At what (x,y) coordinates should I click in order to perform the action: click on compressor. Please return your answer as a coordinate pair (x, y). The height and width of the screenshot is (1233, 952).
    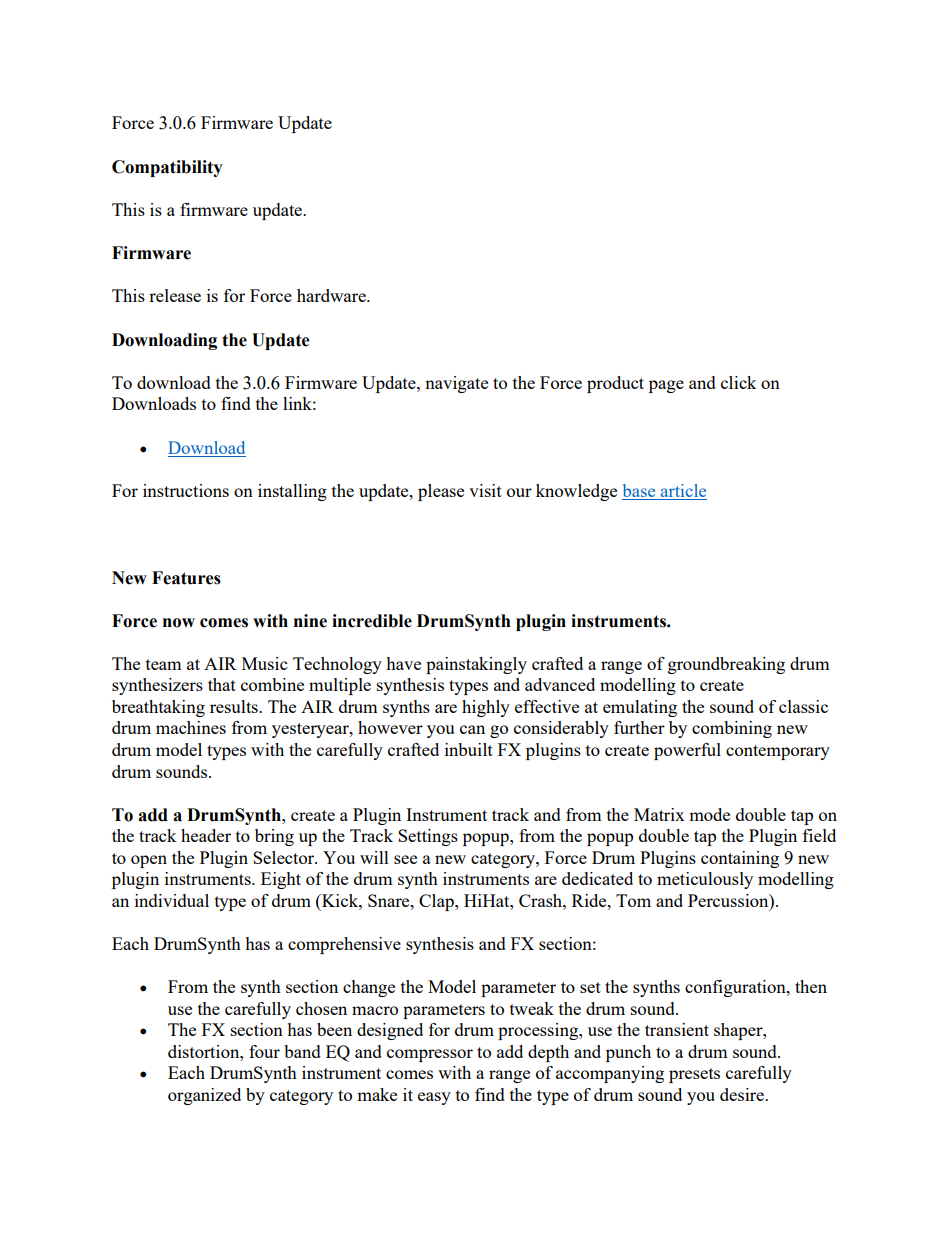
    Looking at the image, I should click on (430, 1055).
